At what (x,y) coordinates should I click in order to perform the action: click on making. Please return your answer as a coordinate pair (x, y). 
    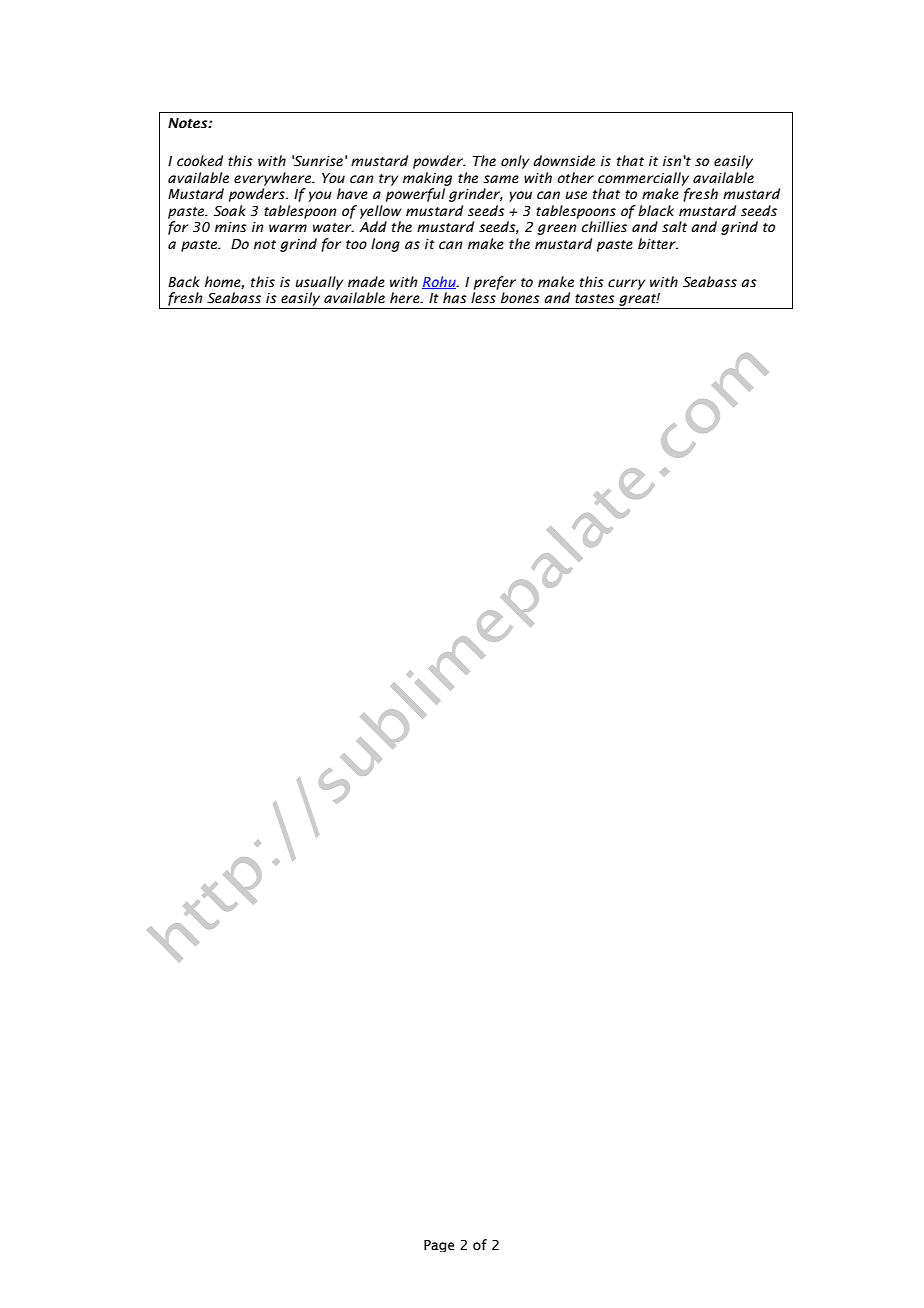
    Looking at the image, I should click on (427, 179).
